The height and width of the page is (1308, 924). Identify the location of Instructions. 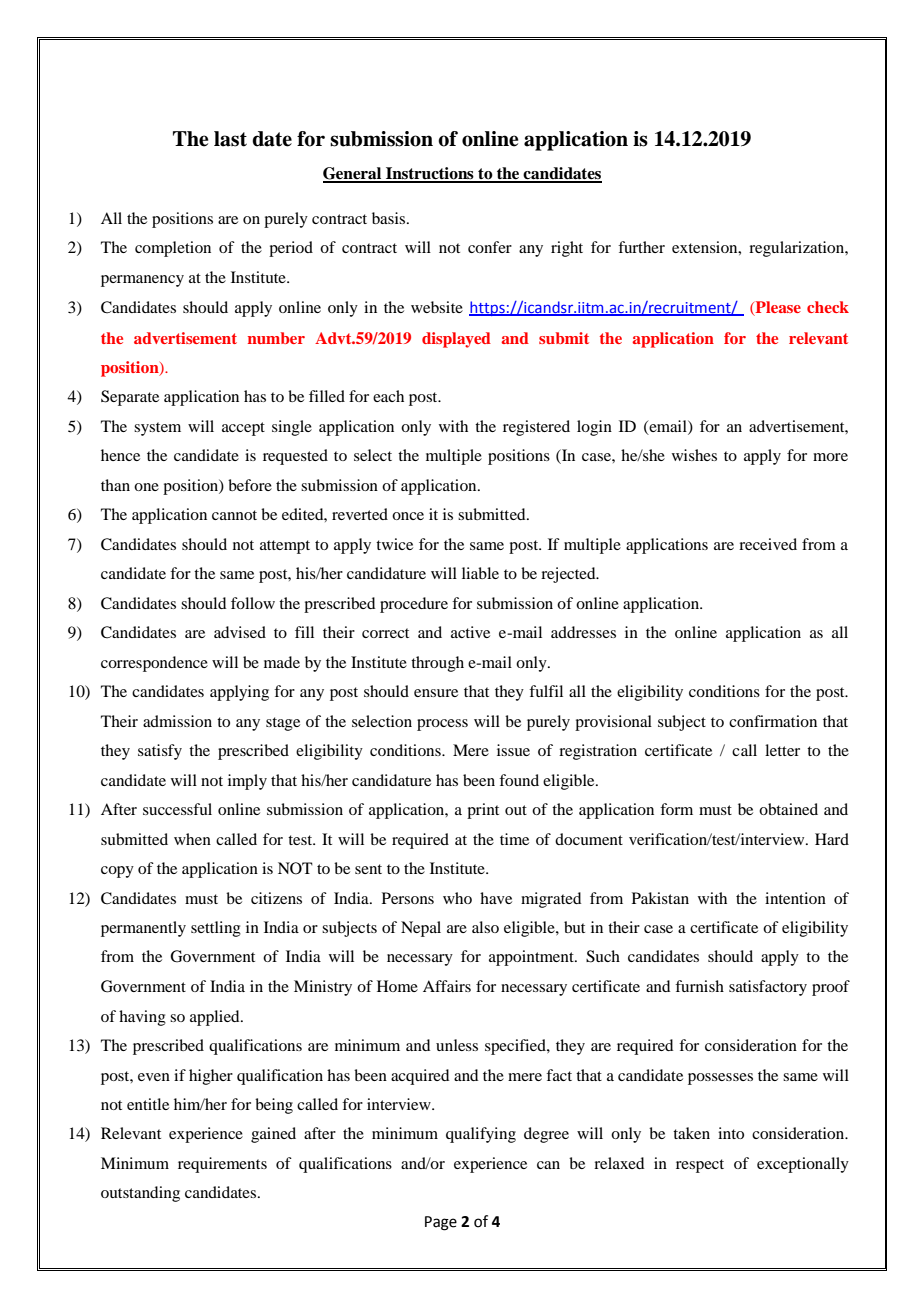
(430, 174).
